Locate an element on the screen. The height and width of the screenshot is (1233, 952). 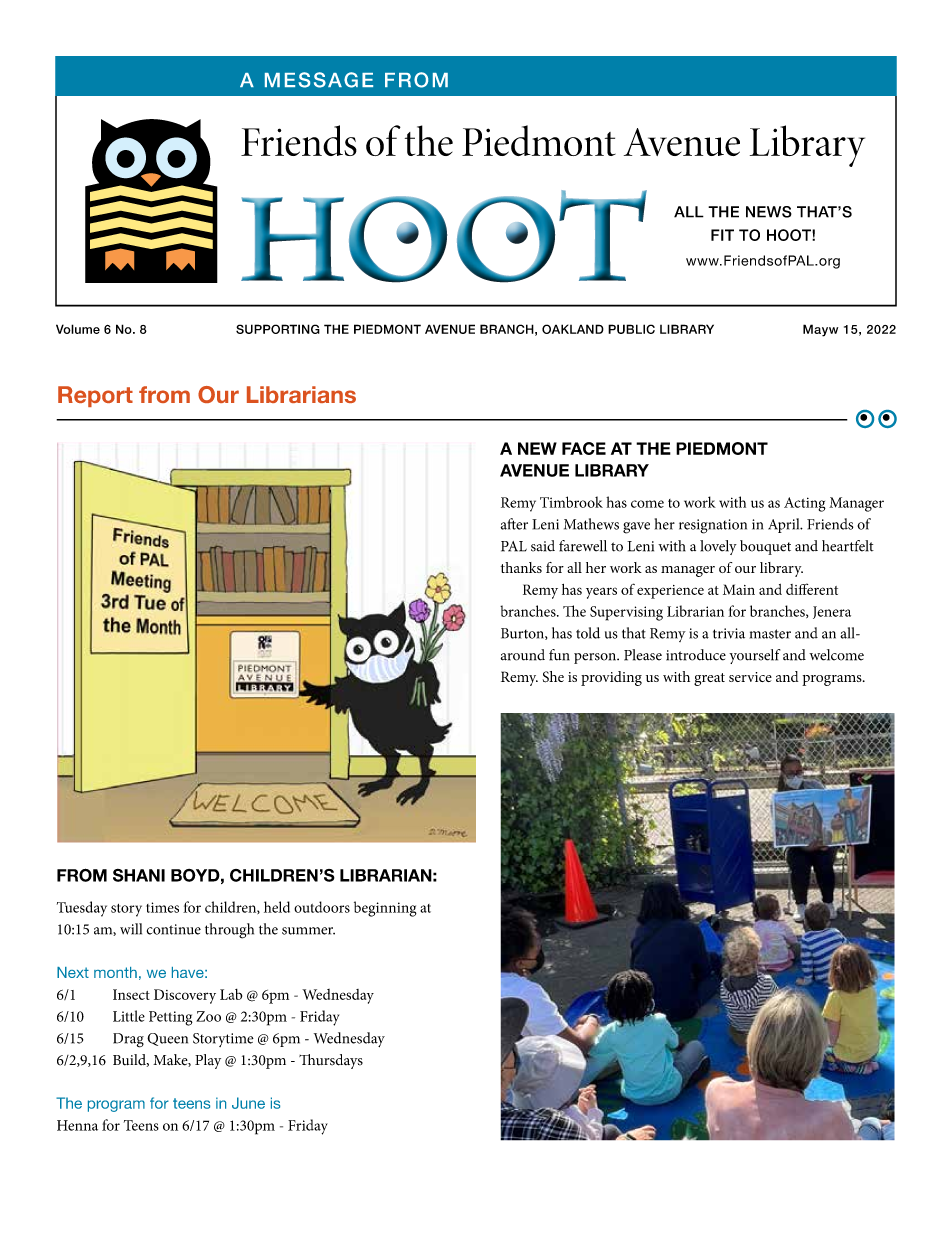
service is located at coordinates (750, 677).
